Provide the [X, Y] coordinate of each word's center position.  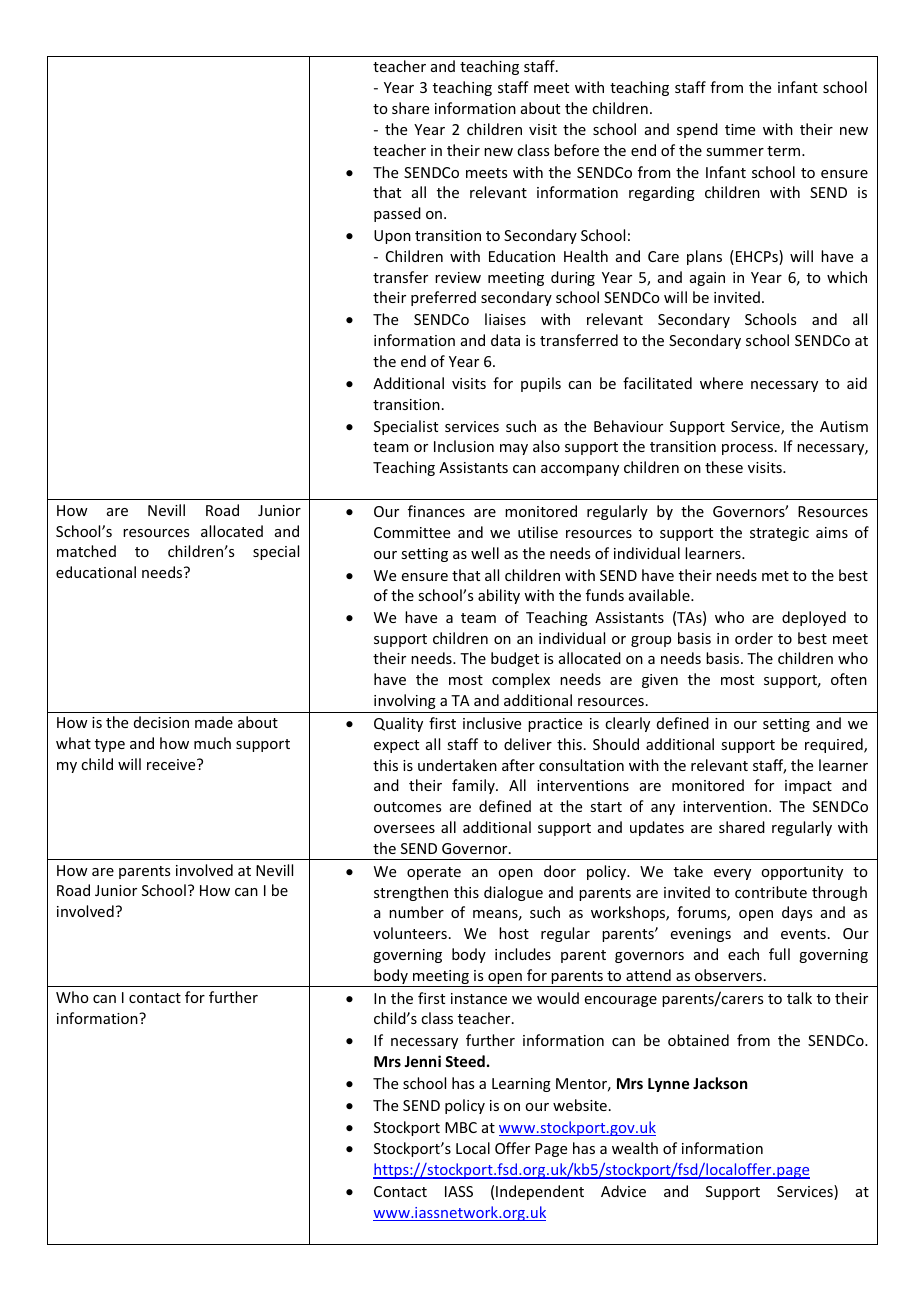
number [416, 912]
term [785, 151]
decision [161, 722]
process [749, 449]
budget [515, 659]
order [754, 638]
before [576, 150]
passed [397, 214]
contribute [771, 892]
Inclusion [464, 446]
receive [172, 764]
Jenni [422, 1061]
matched [86, 551]
